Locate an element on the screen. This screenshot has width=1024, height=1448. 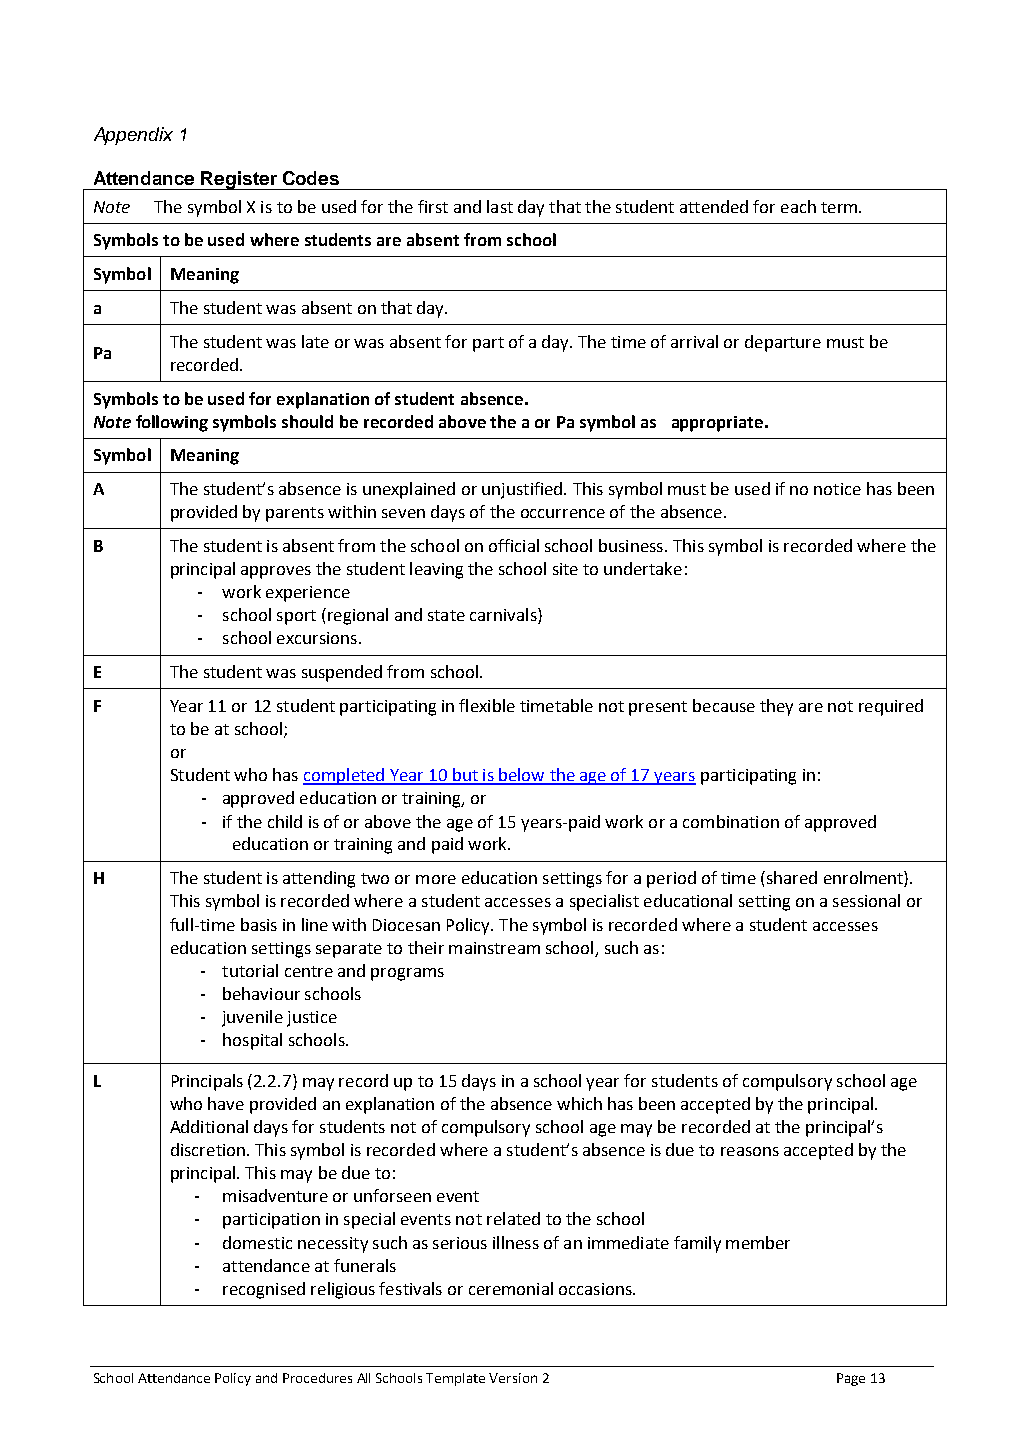
unjustified is located at coordinates (523, 490).
